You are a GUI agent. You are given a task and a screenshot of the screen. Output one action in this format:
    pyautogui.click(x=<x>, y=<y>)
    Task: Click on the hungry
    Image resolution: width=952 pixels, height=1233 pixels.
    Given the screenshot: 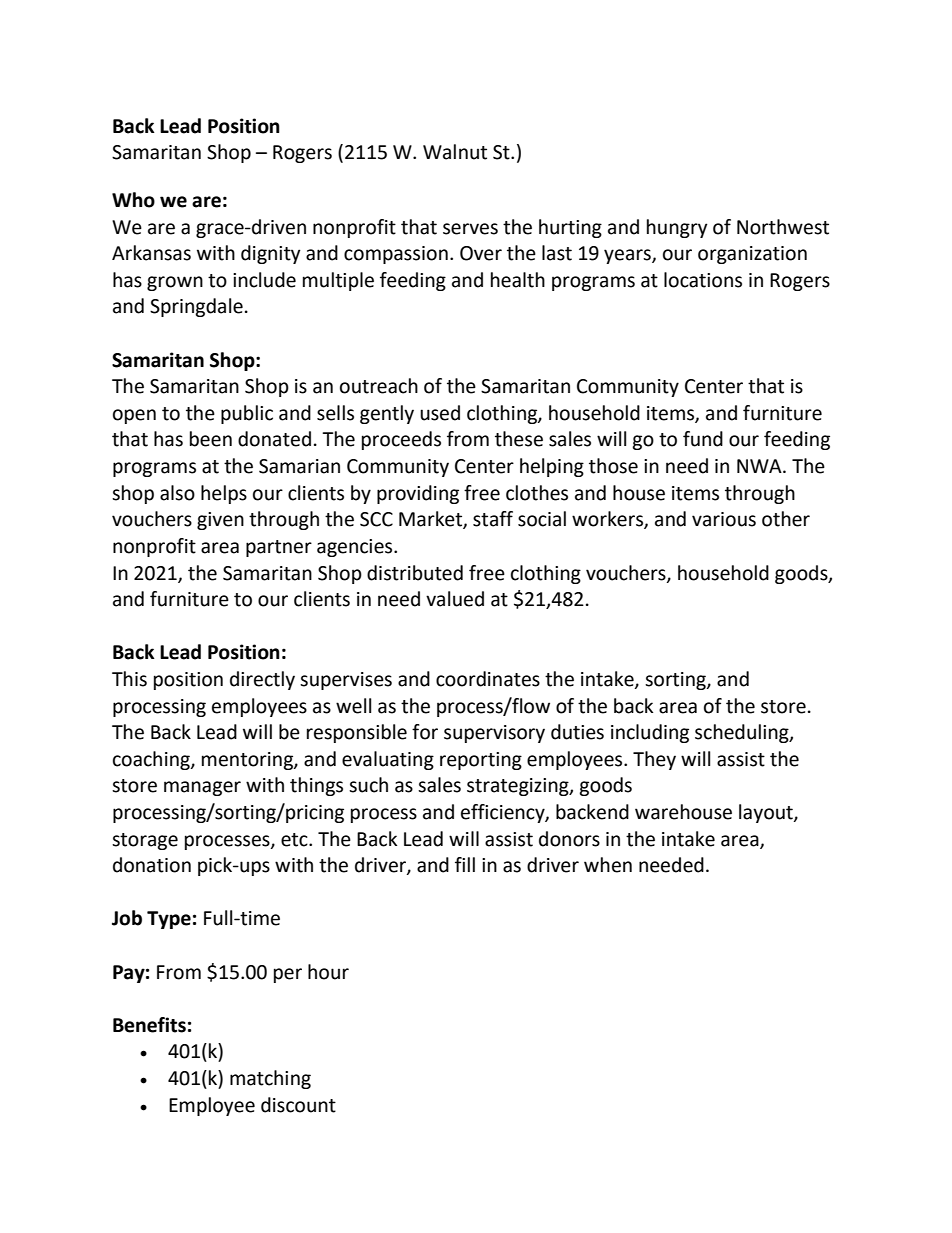 What is the action you would take?
    pyautogui.click(x=677, y=228)
